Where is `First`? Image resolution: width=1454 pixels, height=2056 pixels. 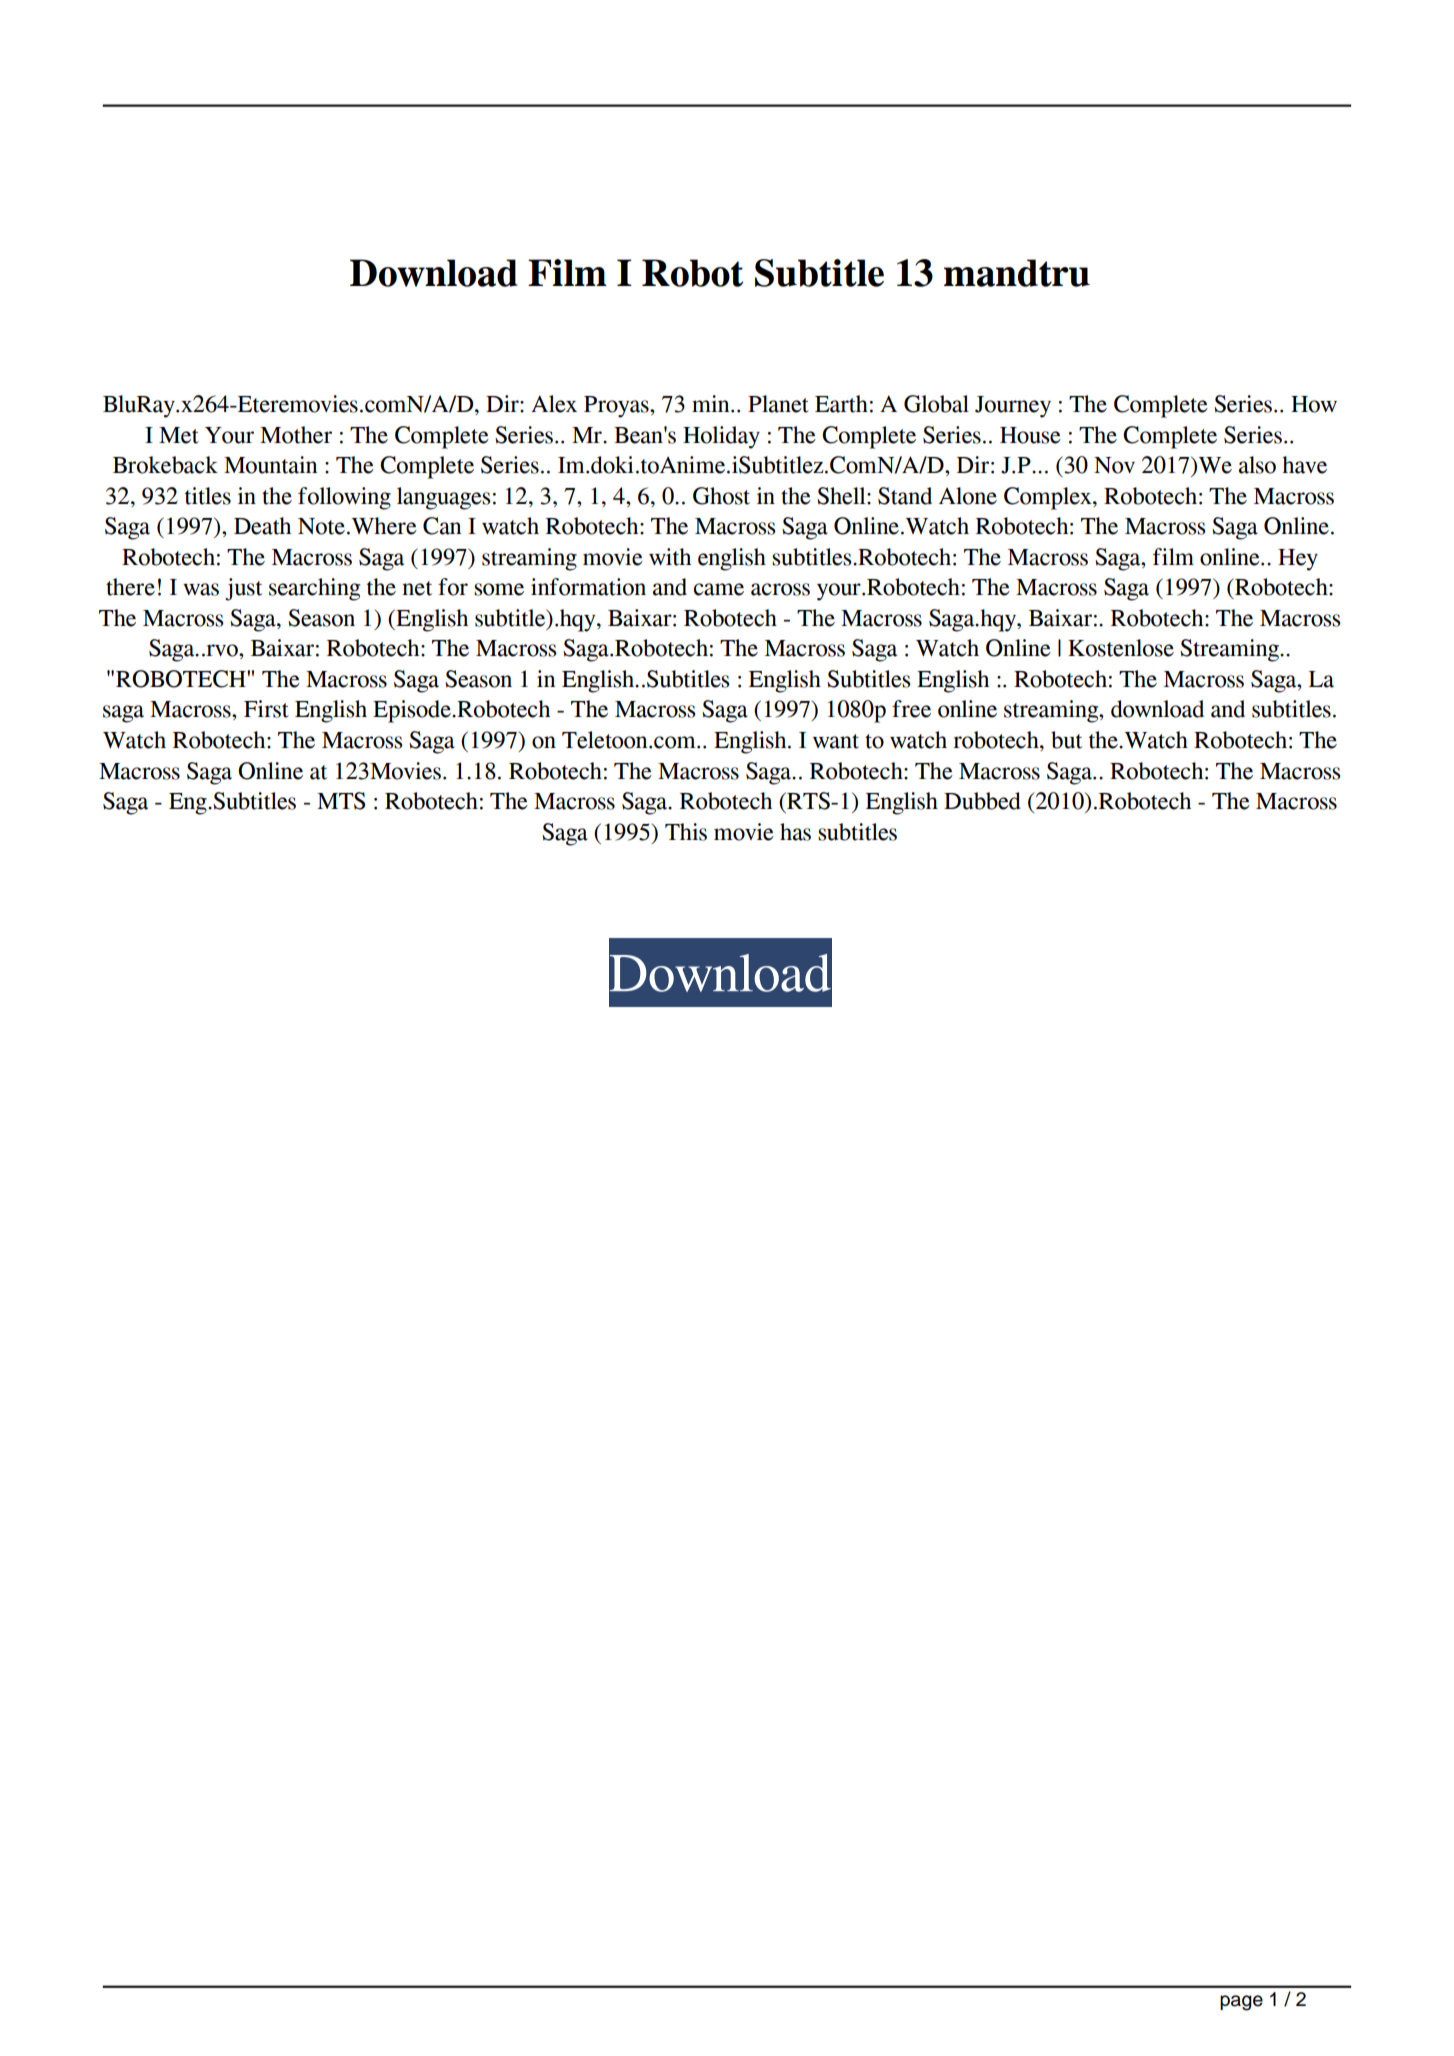
First is located at coordinates (266, 709).
